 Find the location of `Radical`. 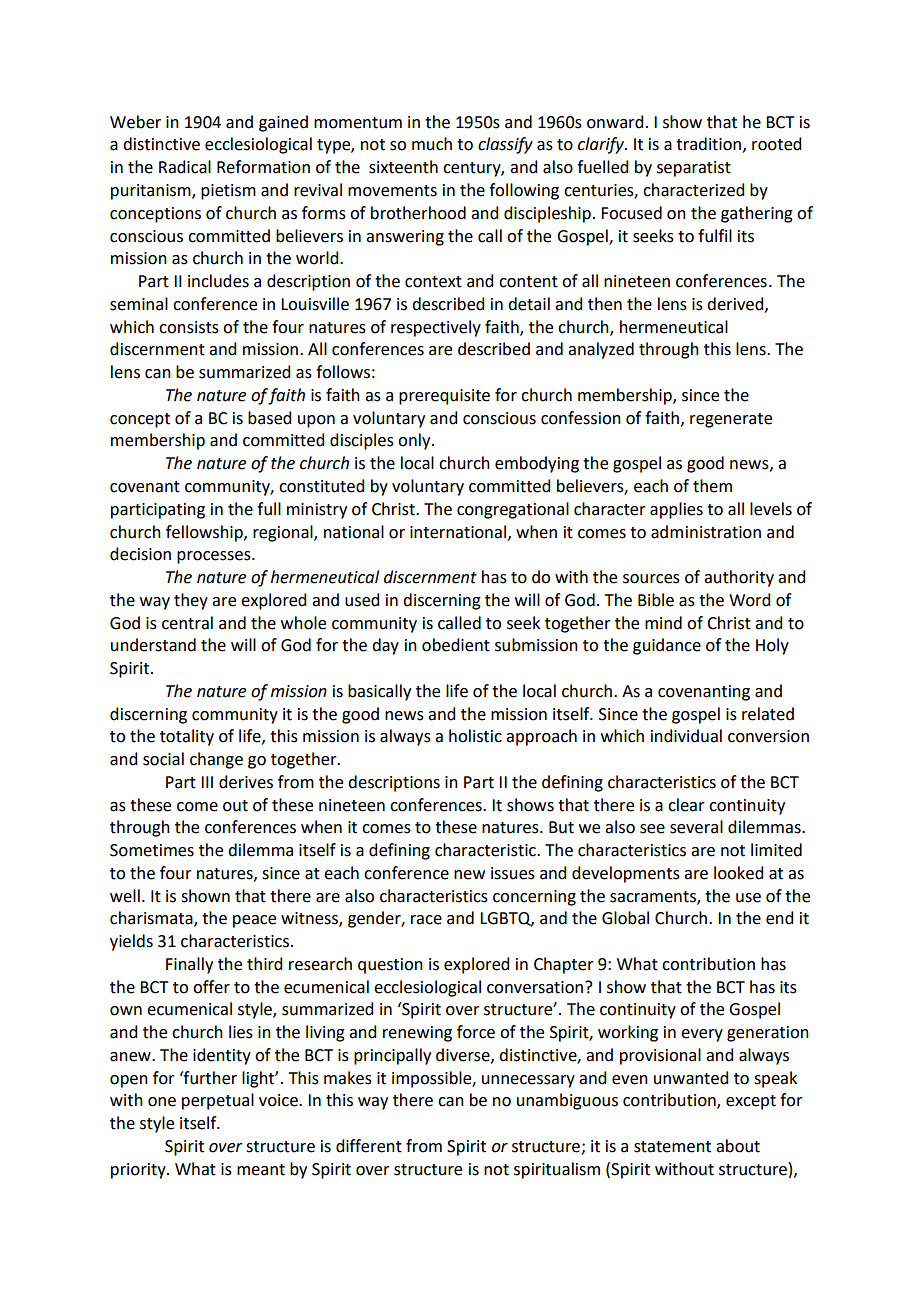

Radical is located at coordinates (185, 167).
